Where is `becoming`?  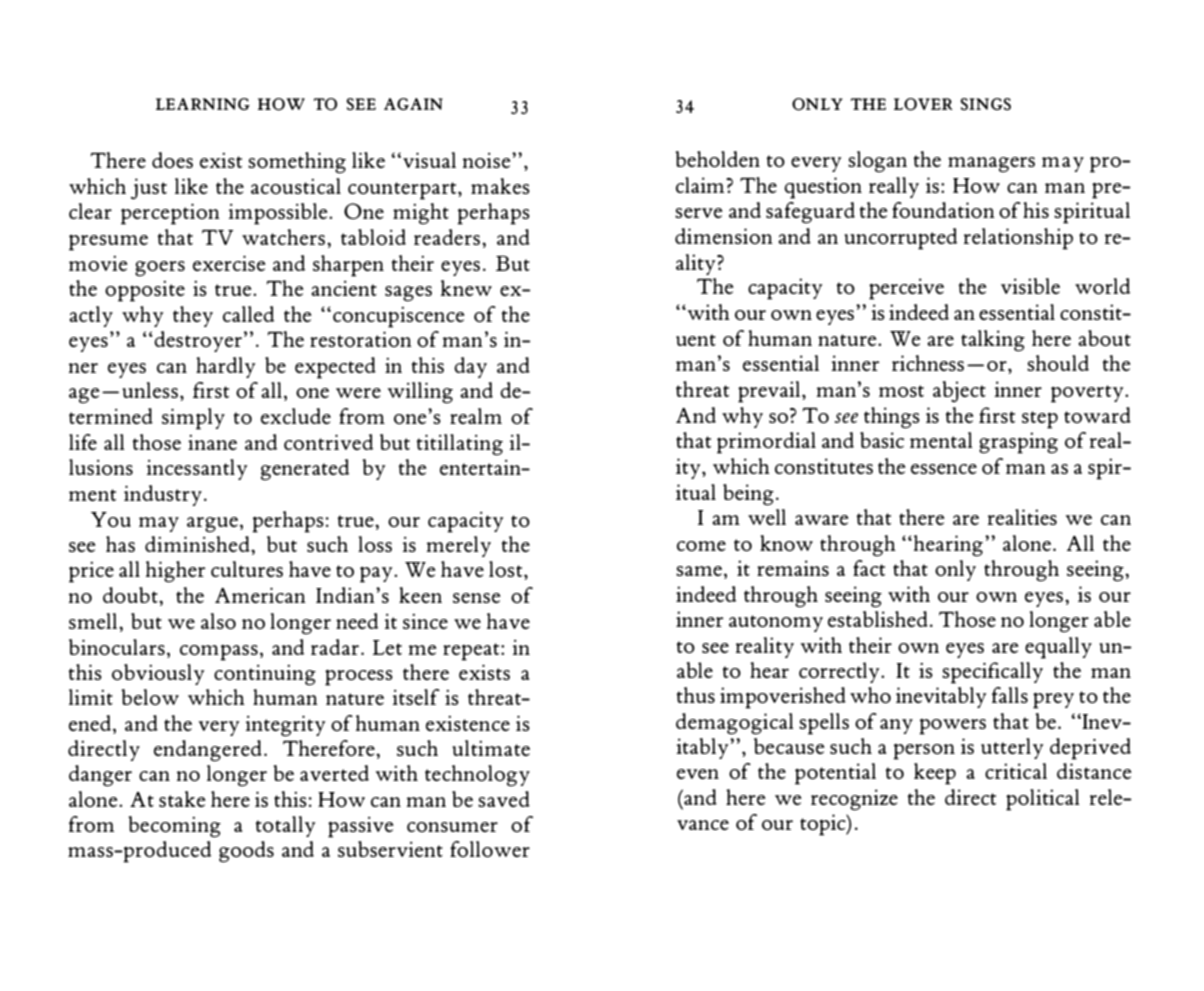 becoming is located at coordinates (174, 827).
